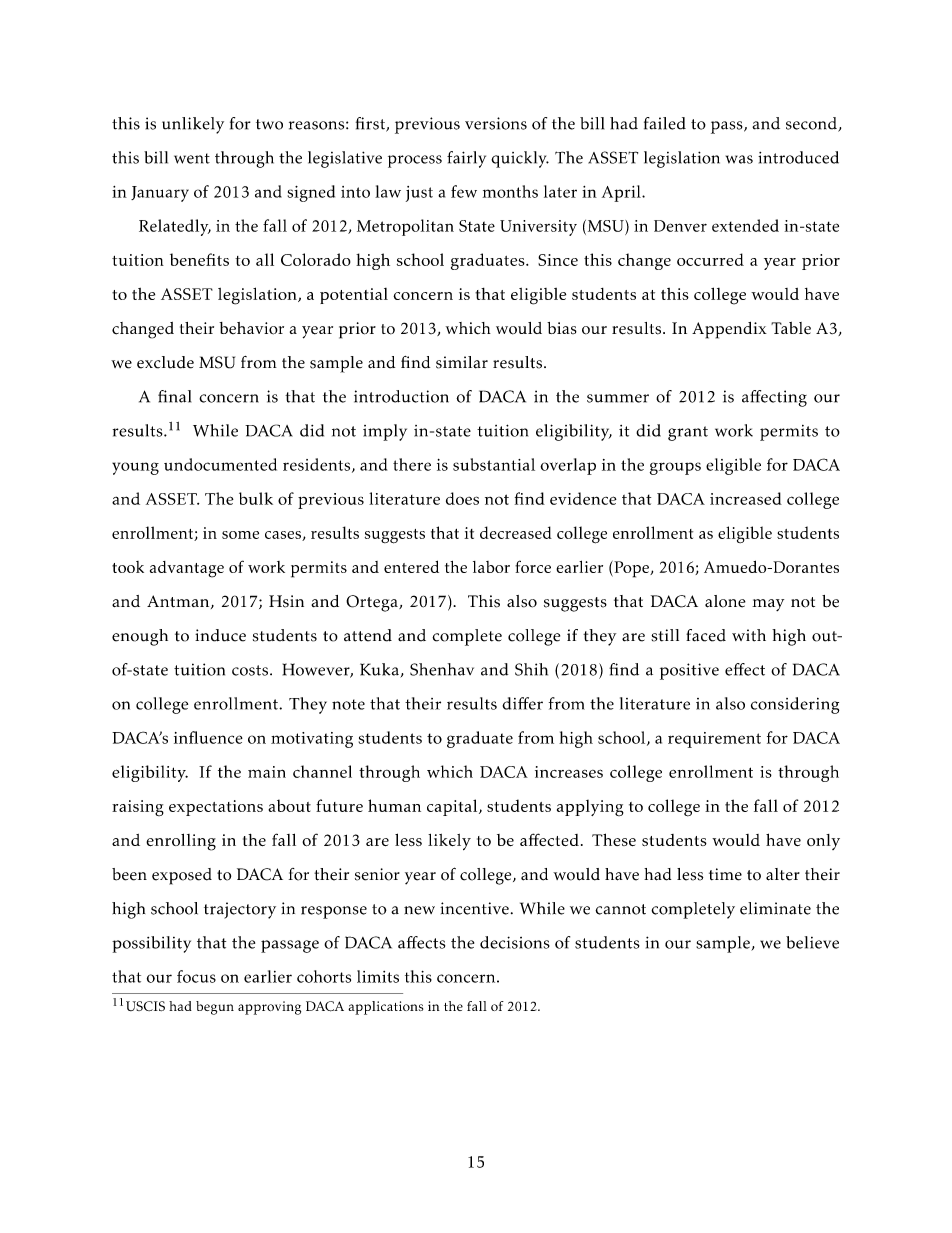  What do you see at coordinates (515, 942) in the image?
I see `decisions` at bounding box center [515, 942].
